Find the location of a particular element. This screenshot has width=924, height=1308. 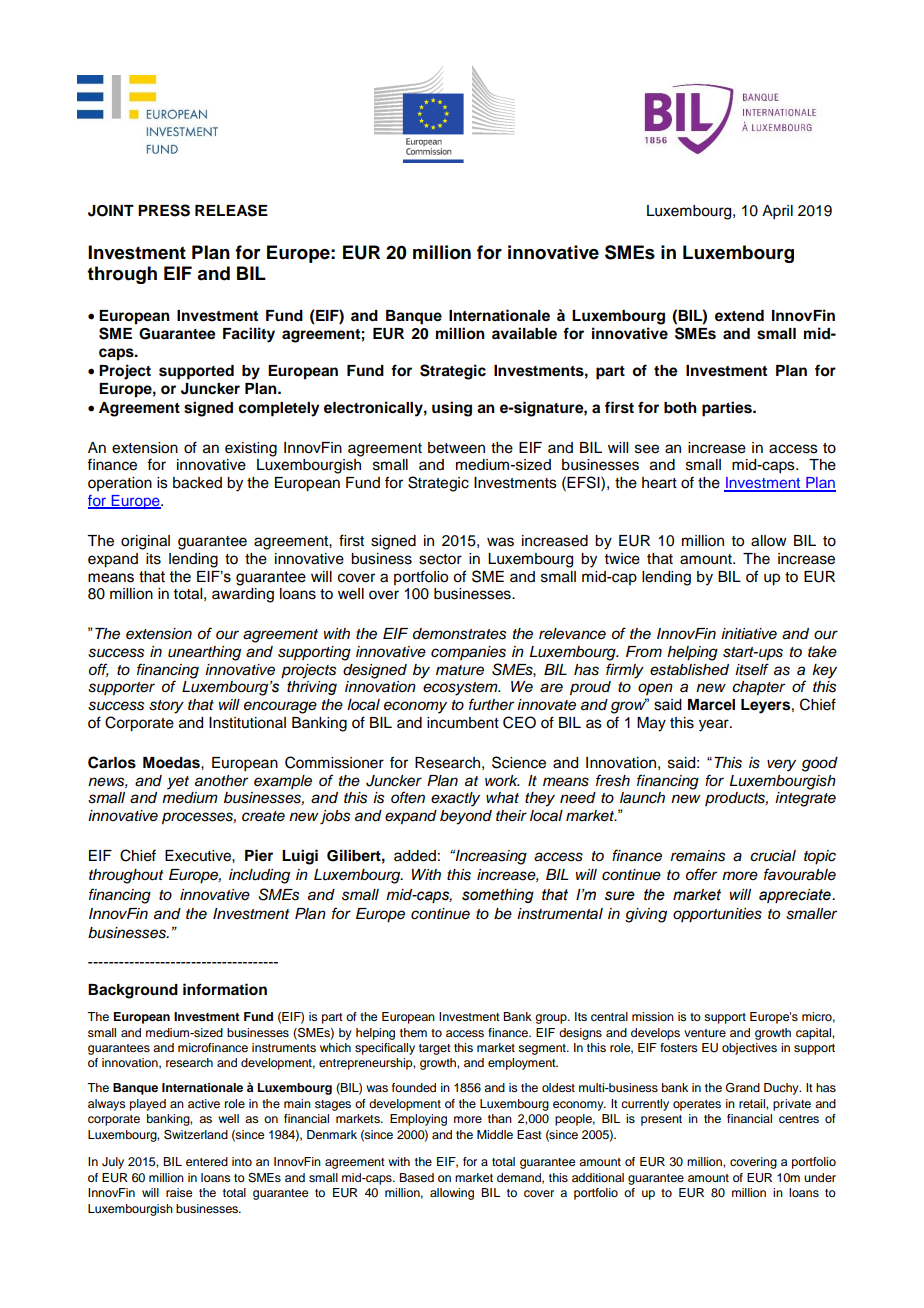

original is located at coordinates (145, 542).
